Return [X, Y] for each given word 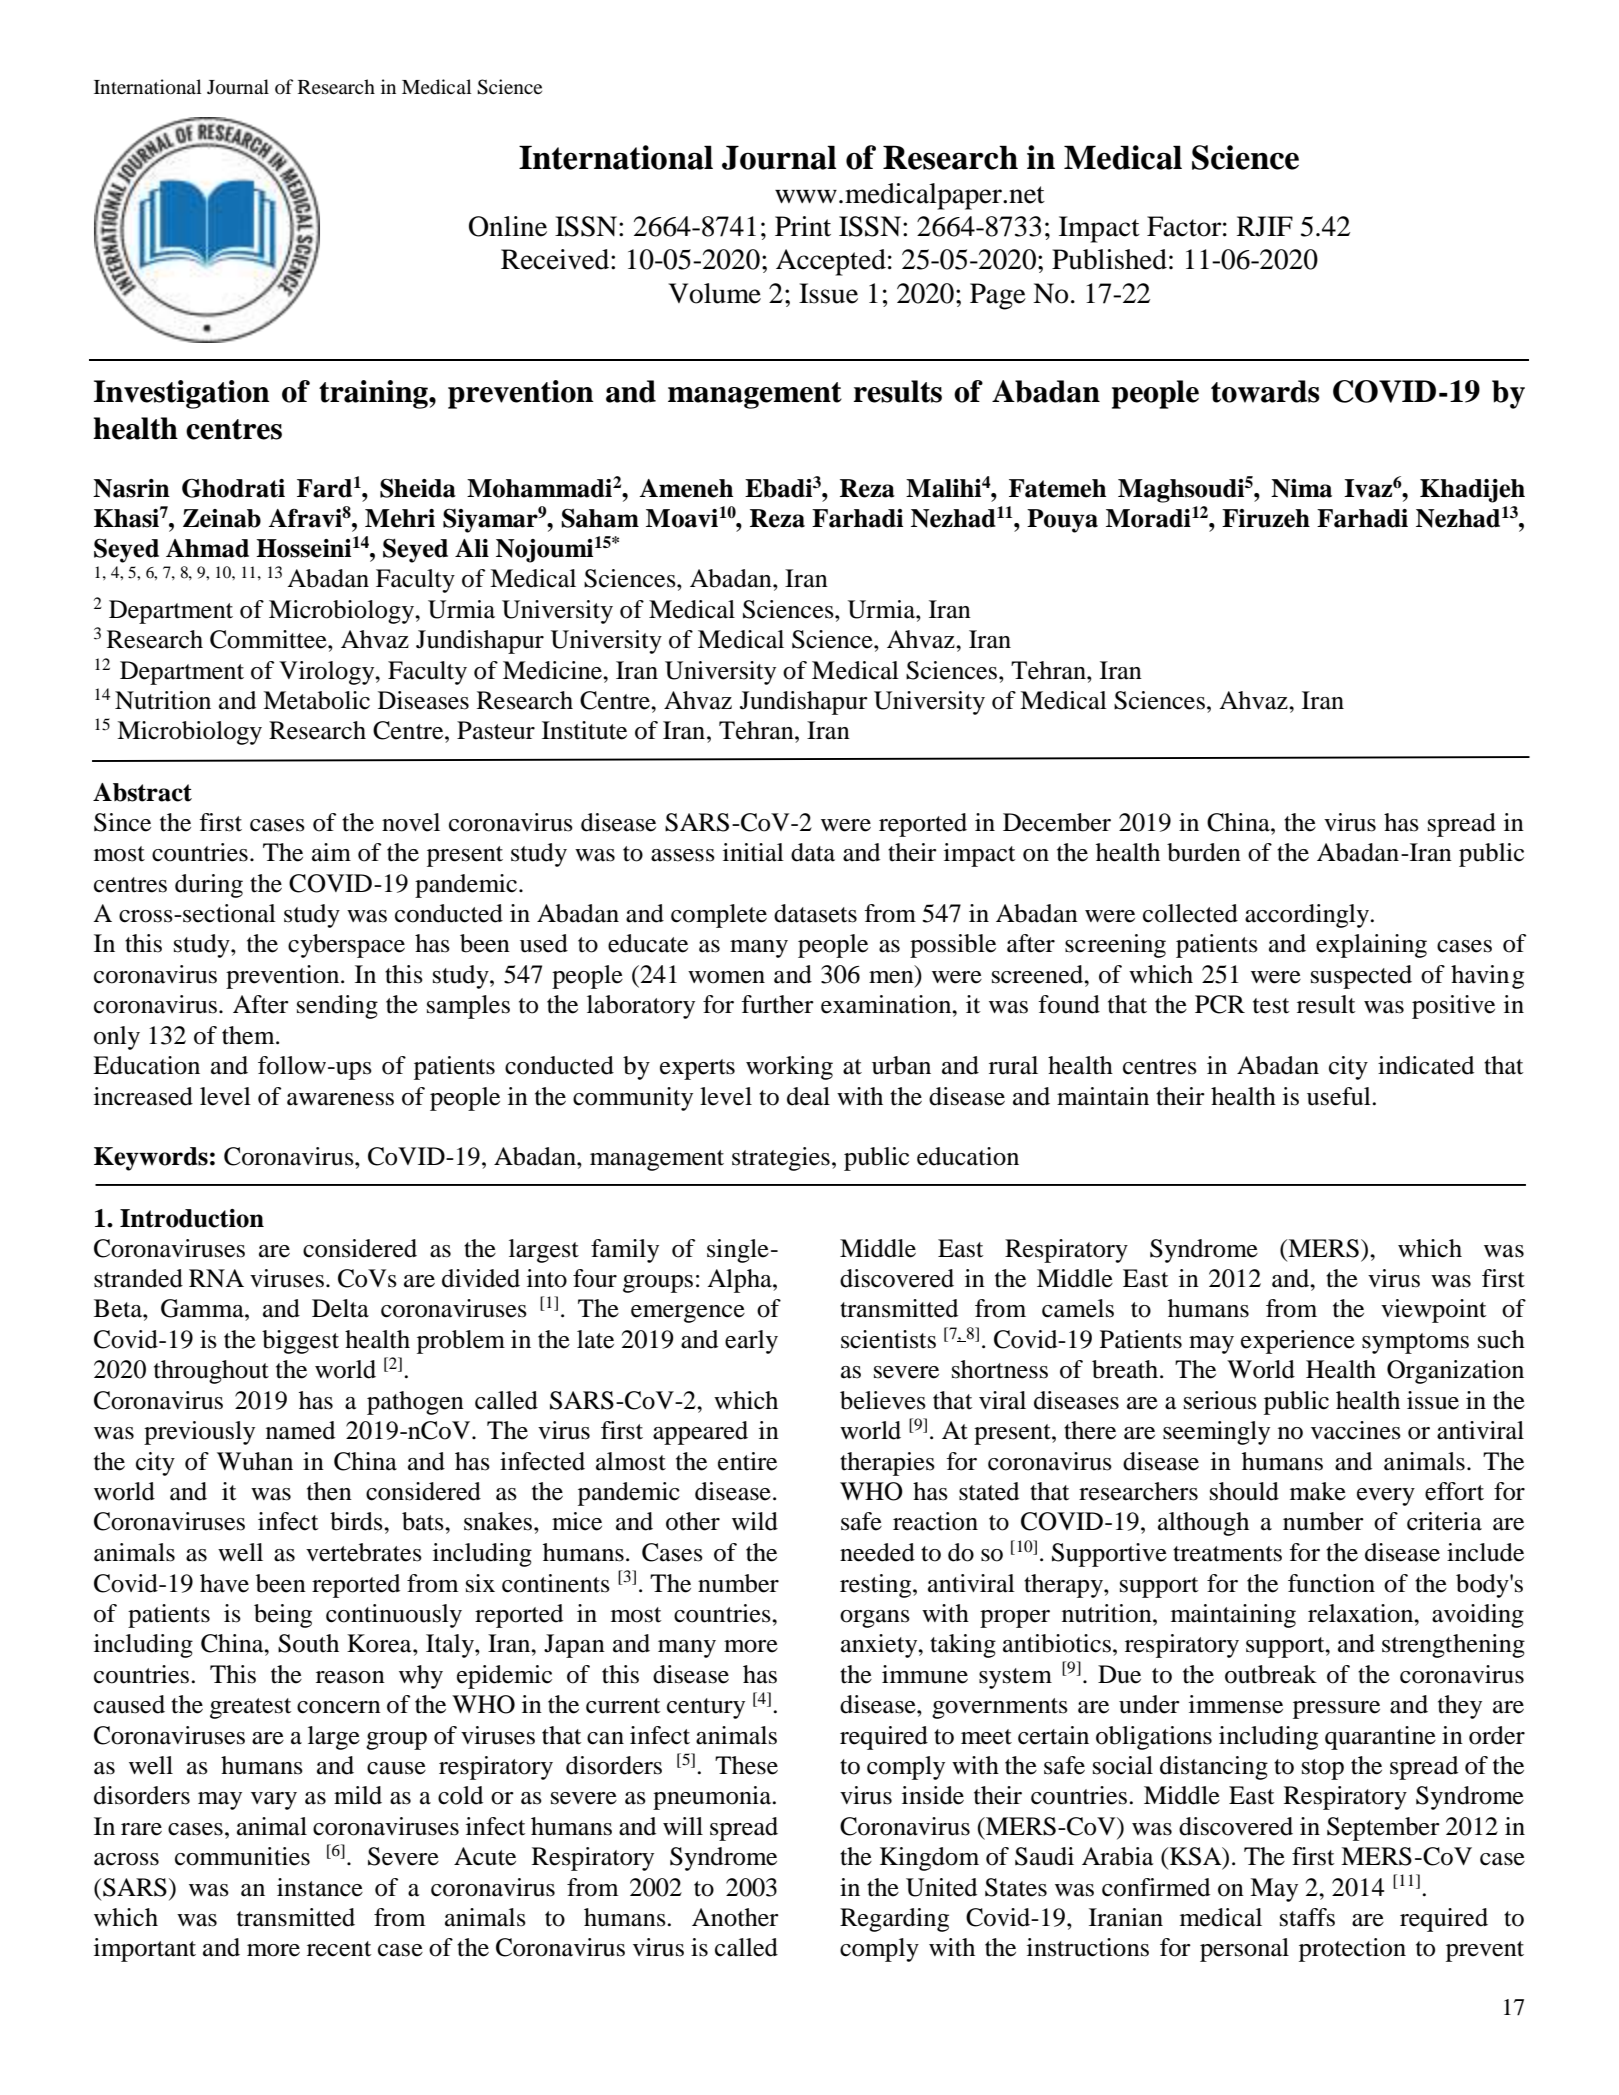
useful [1340, 1096]
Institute [584, 730]
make [1318, 1491]
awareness [340, 1099]
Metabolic [316, 700]
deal [808, 1096]
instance [320, 1887]
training [374, 394]
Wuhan [255, 1461]
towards [1265, 391]
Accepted [831, 262]
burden [1204, 852]
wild [755, 1521]
